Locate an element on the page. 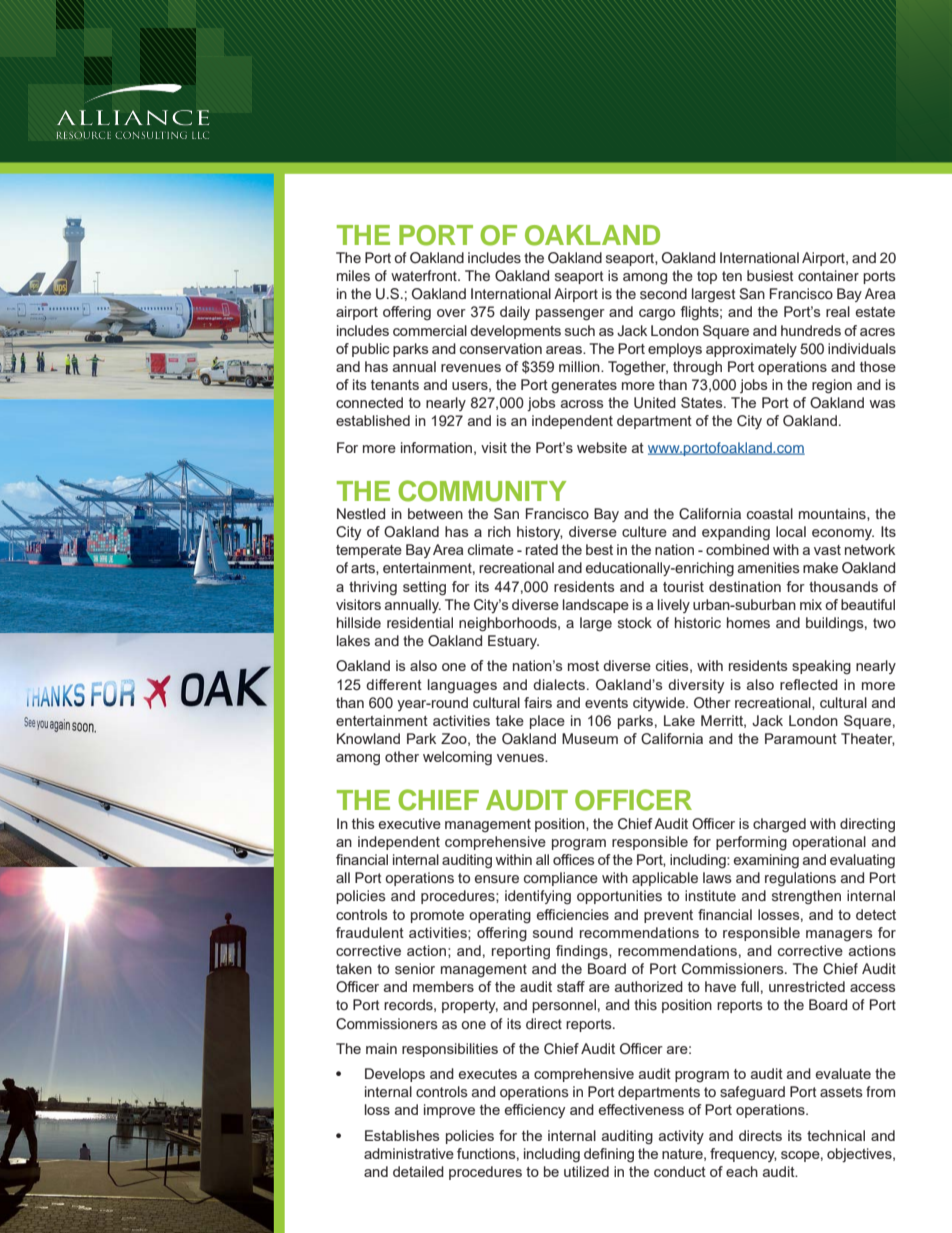 Image resolution: width=952 pixels, height=1233 pixels. real is located at coordinates (838, 311).
